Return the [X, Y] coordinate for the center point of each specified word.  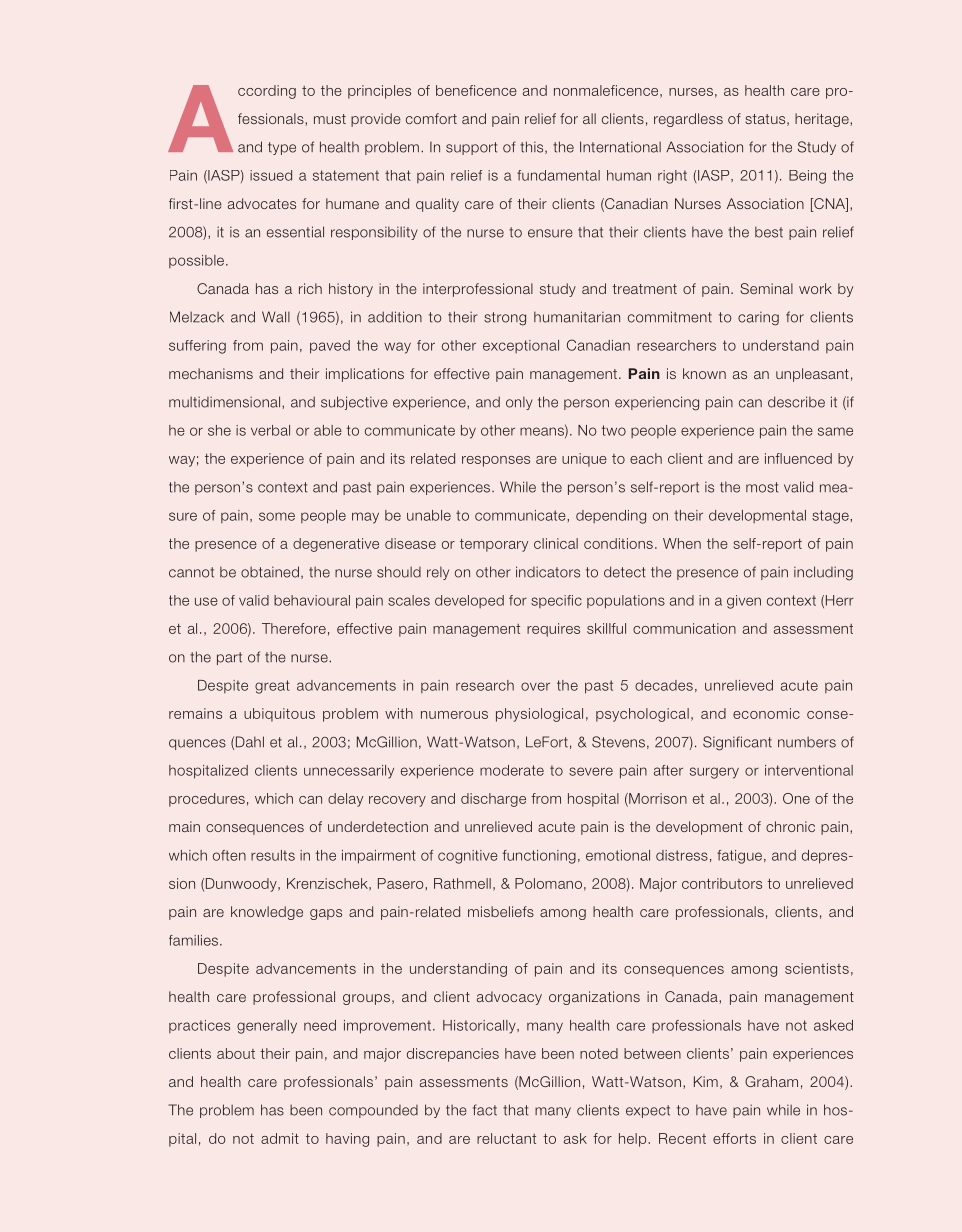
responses [496, 461]
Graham [771, 1081]
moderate [512, 770]
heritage [823, 120]
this [533, 147]
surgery [714, 773]
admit [280, 1138]
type [282, 148]
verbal [270, 430]
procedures [207, 800]
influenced [798, 458]
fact [485, 1110]
